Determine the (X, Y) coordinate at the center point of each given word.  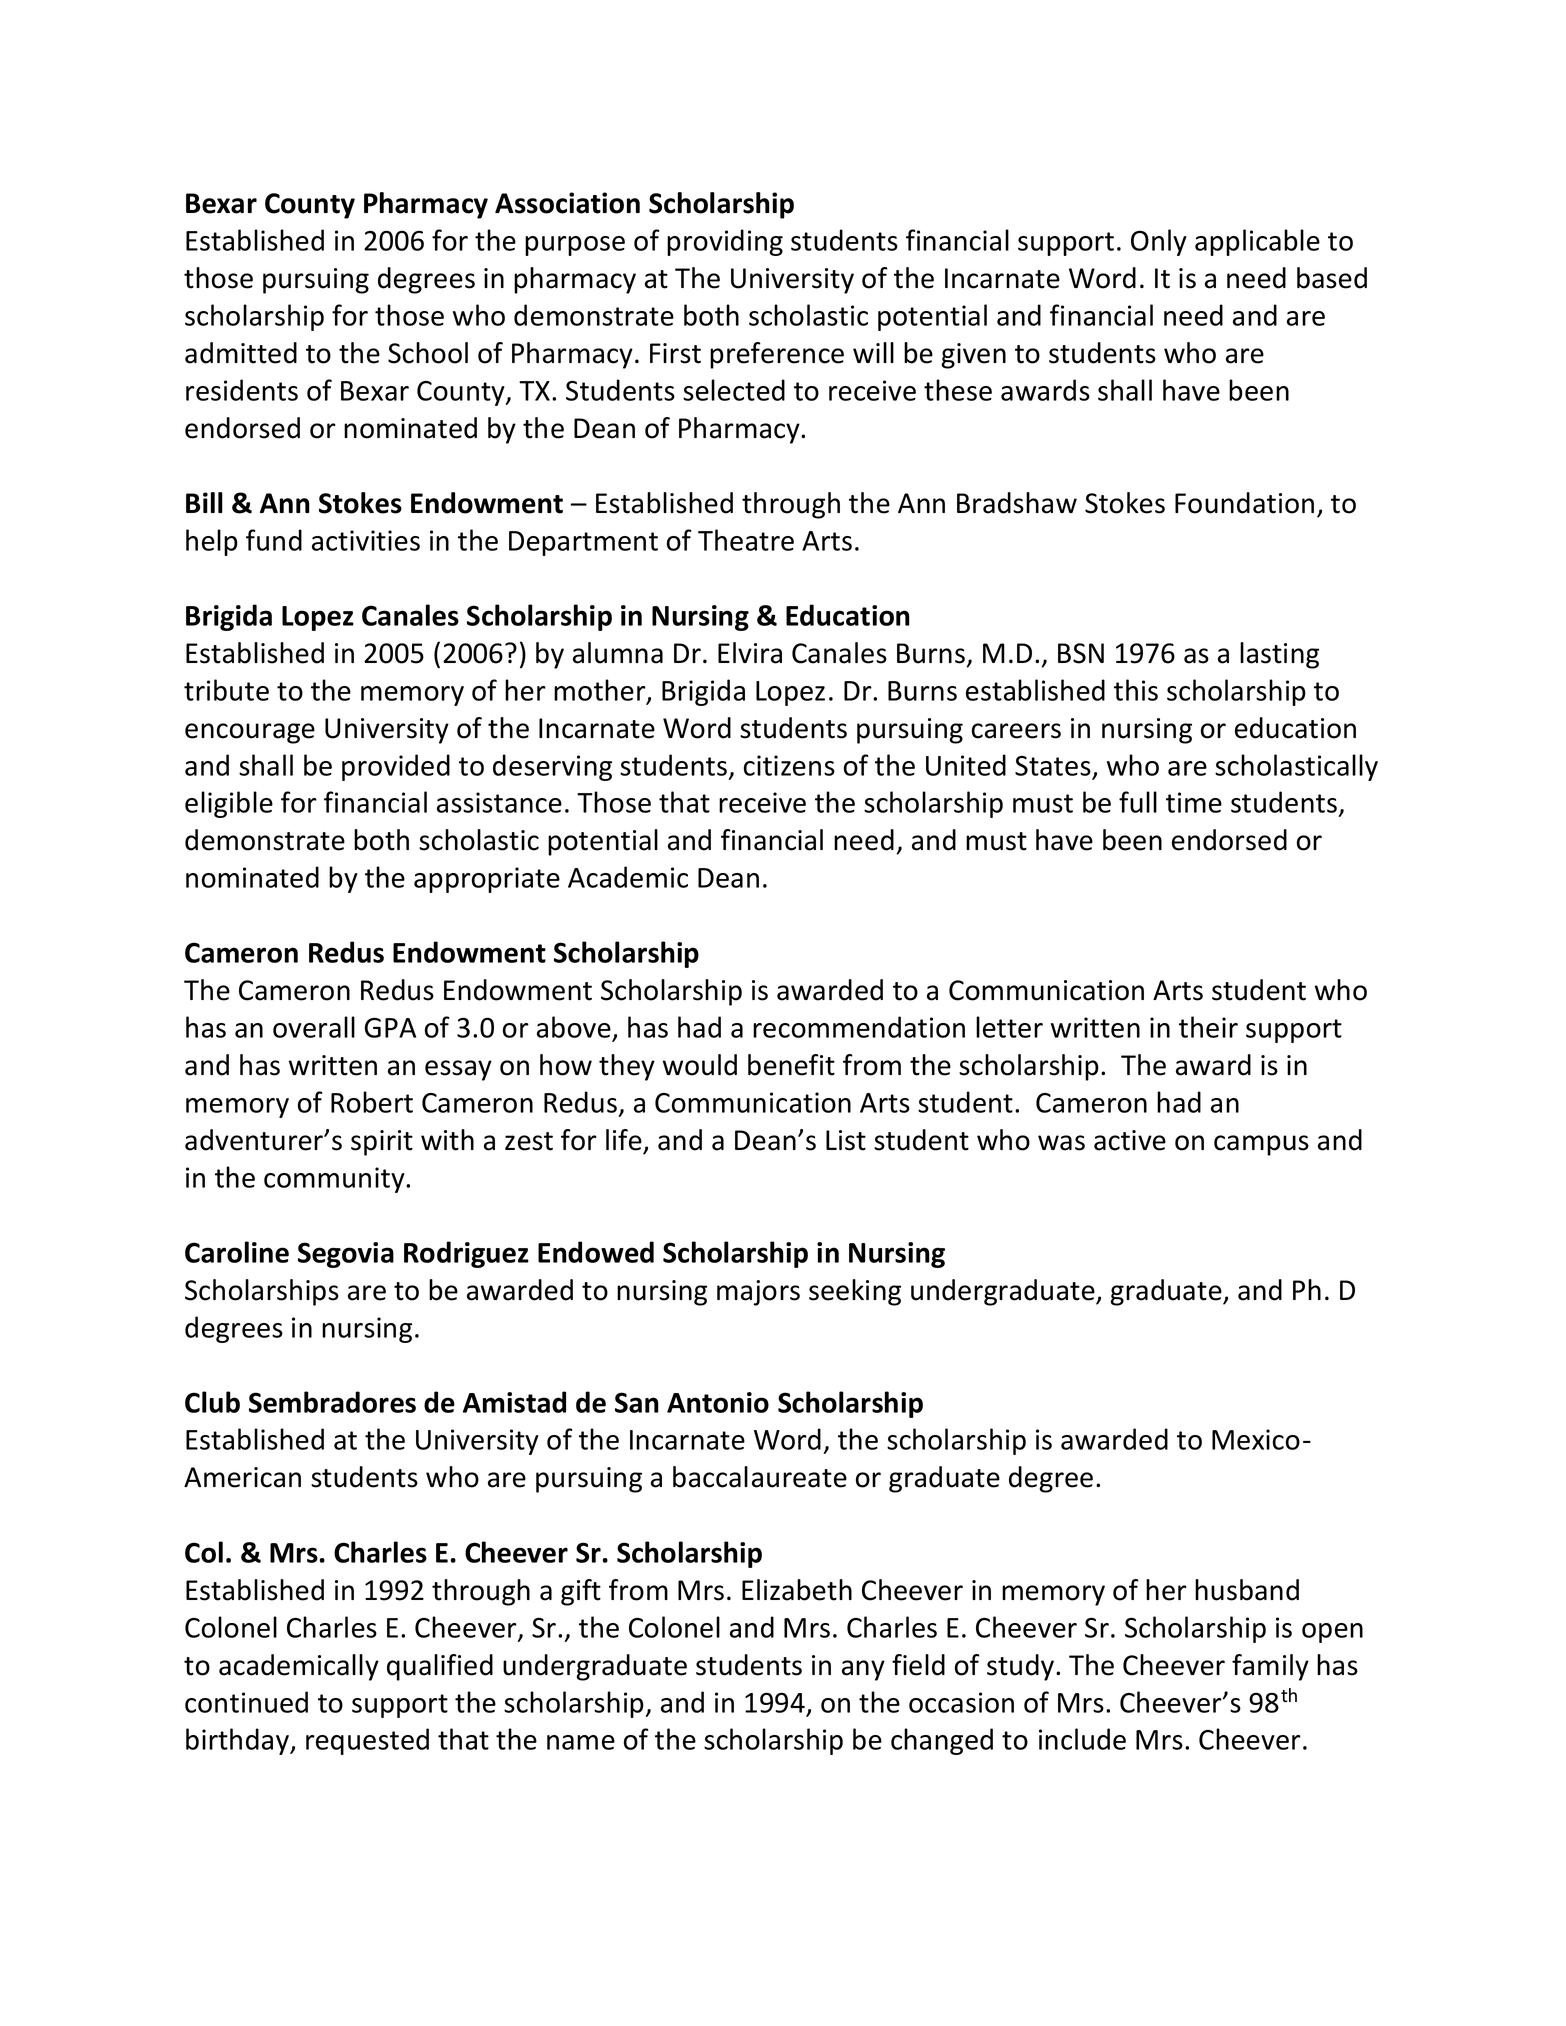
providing (725, 242)
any (863, 1670)
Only (1159, 242)
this (1136, 690)
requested (367, 1741)
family (1270, 1667)
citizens (789, 765)
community (335, 1180)
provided (396, 767)
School (428, 353)
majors (758, 1293)
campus (1261, 1145)
